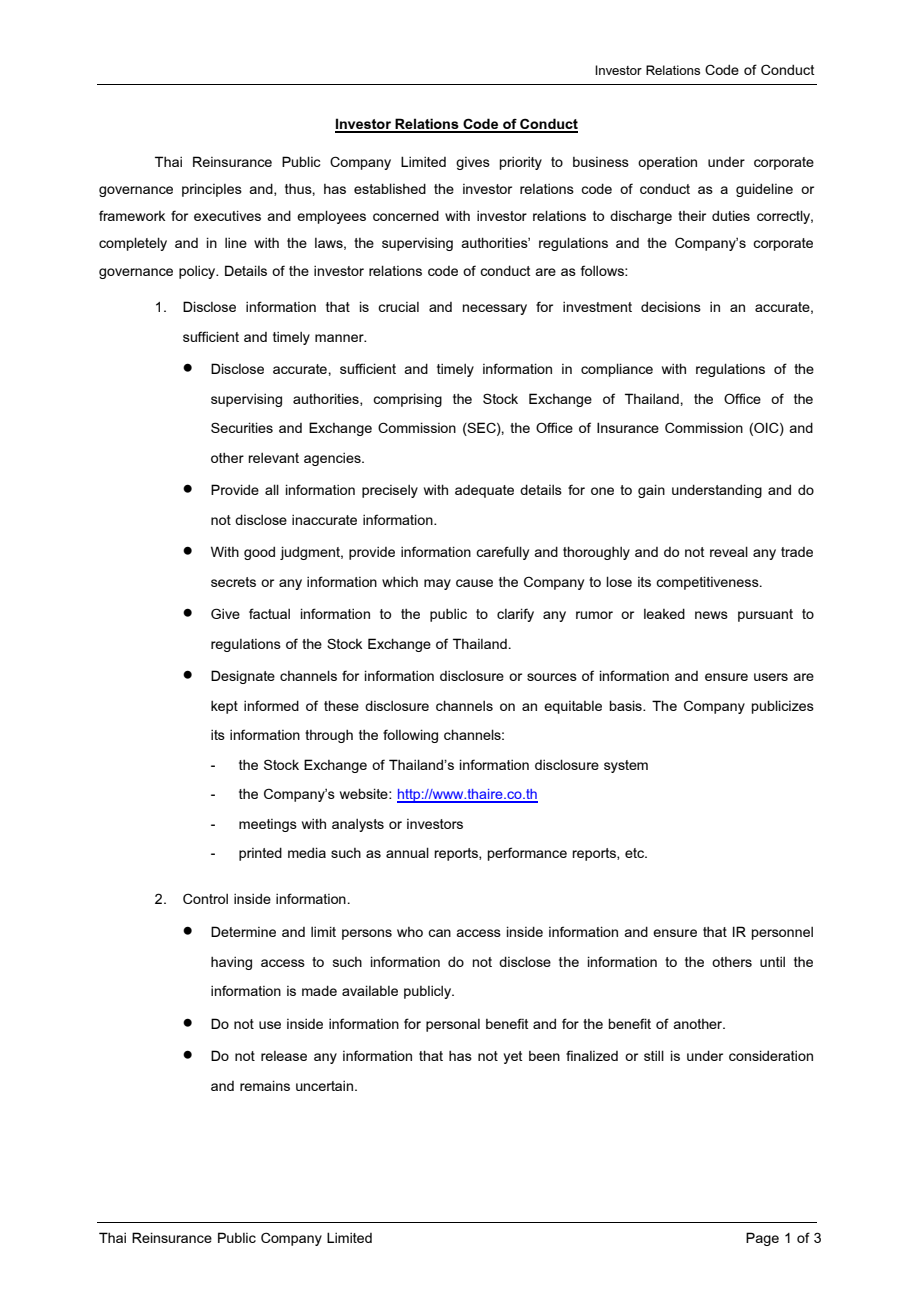 Image resolution: width=924 pixels, height=1307 pixels. I want to click on good, so click(259, 553).
